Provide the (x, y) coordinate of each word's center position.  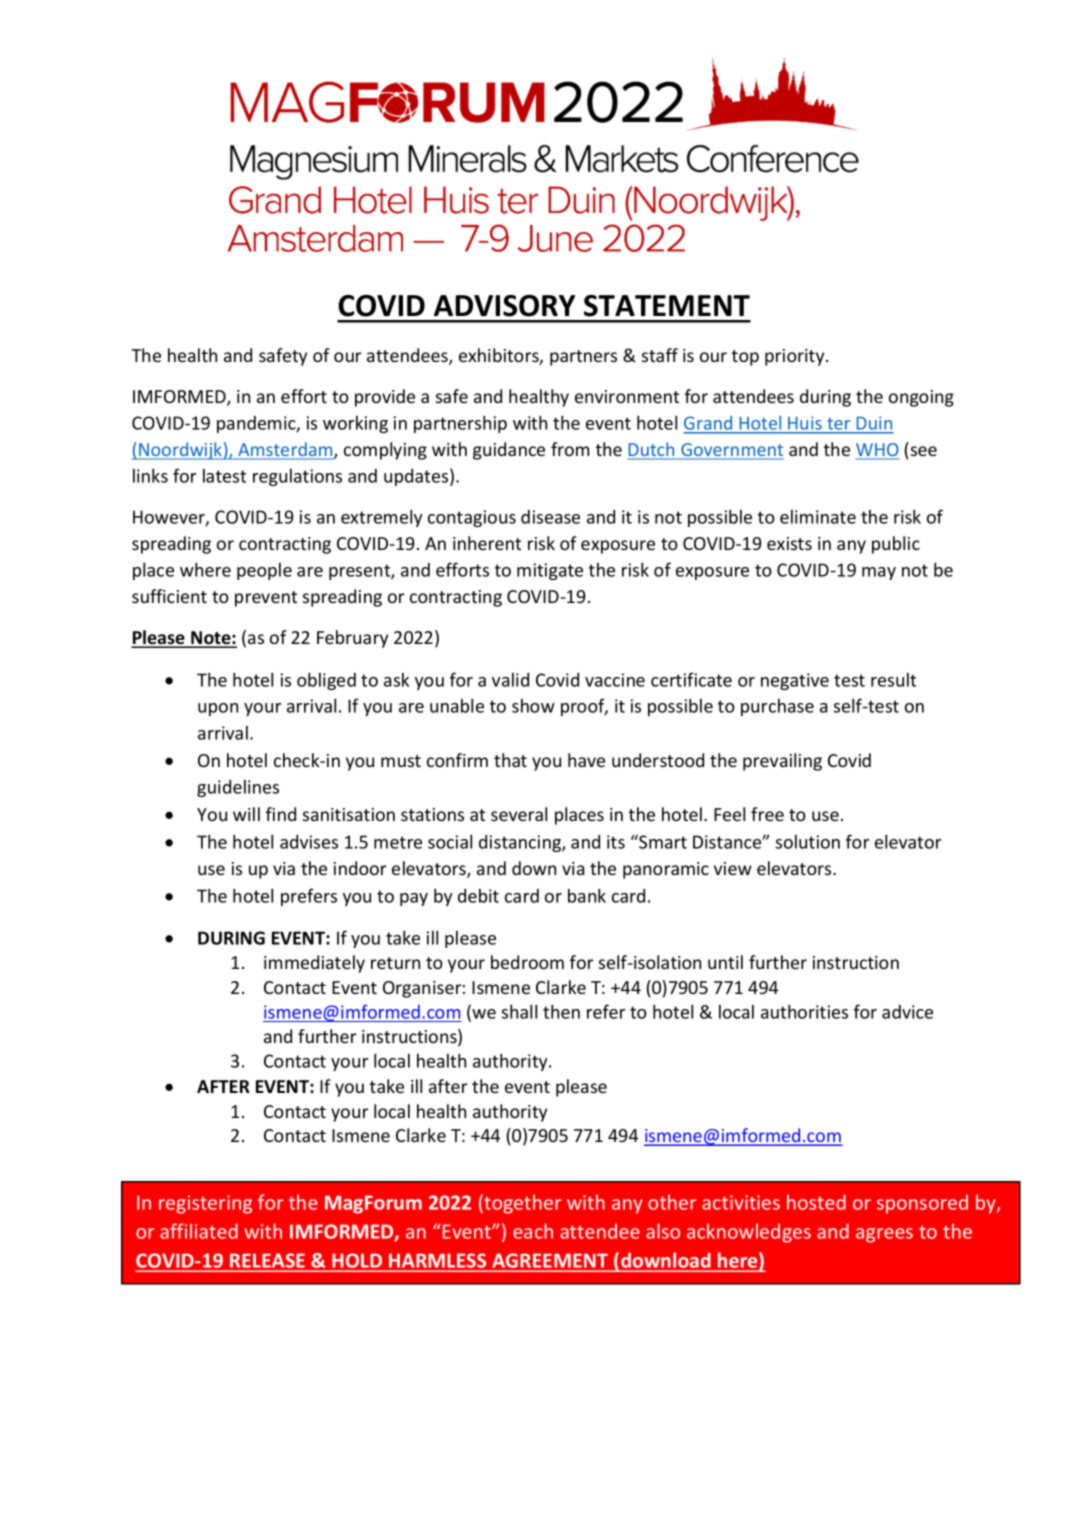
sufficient (169, 596)
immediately (314, 964)
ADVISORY (504, 306)
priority (796, 357)
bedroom (527, 962)
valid (510, 680)
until (725, 962)
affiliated (199, 1231)
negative (795, 681)
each (533, 1231)
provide (385, 398)
